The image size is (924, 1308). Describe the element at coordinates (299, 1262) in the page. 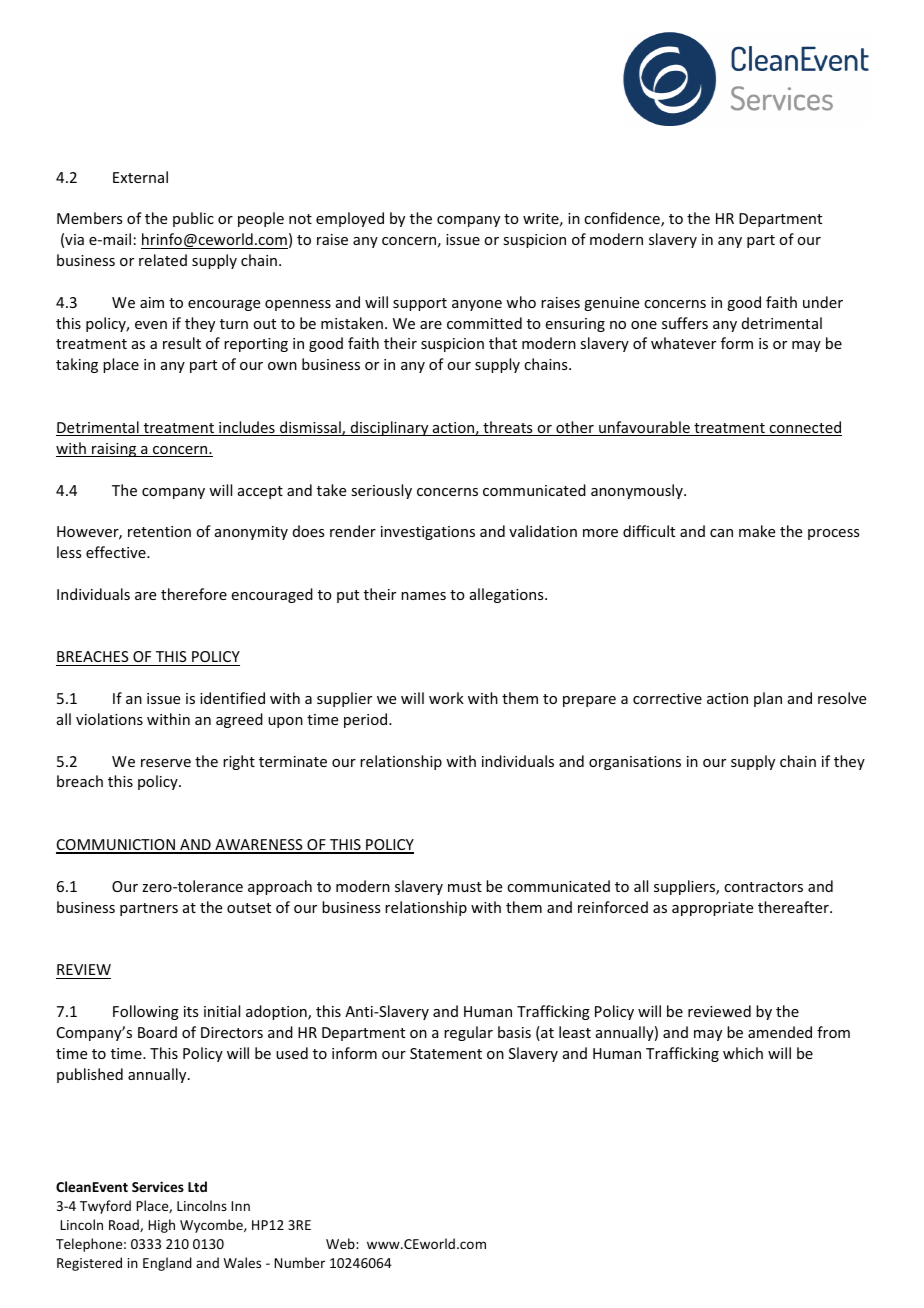

I see `Number` at that location.
